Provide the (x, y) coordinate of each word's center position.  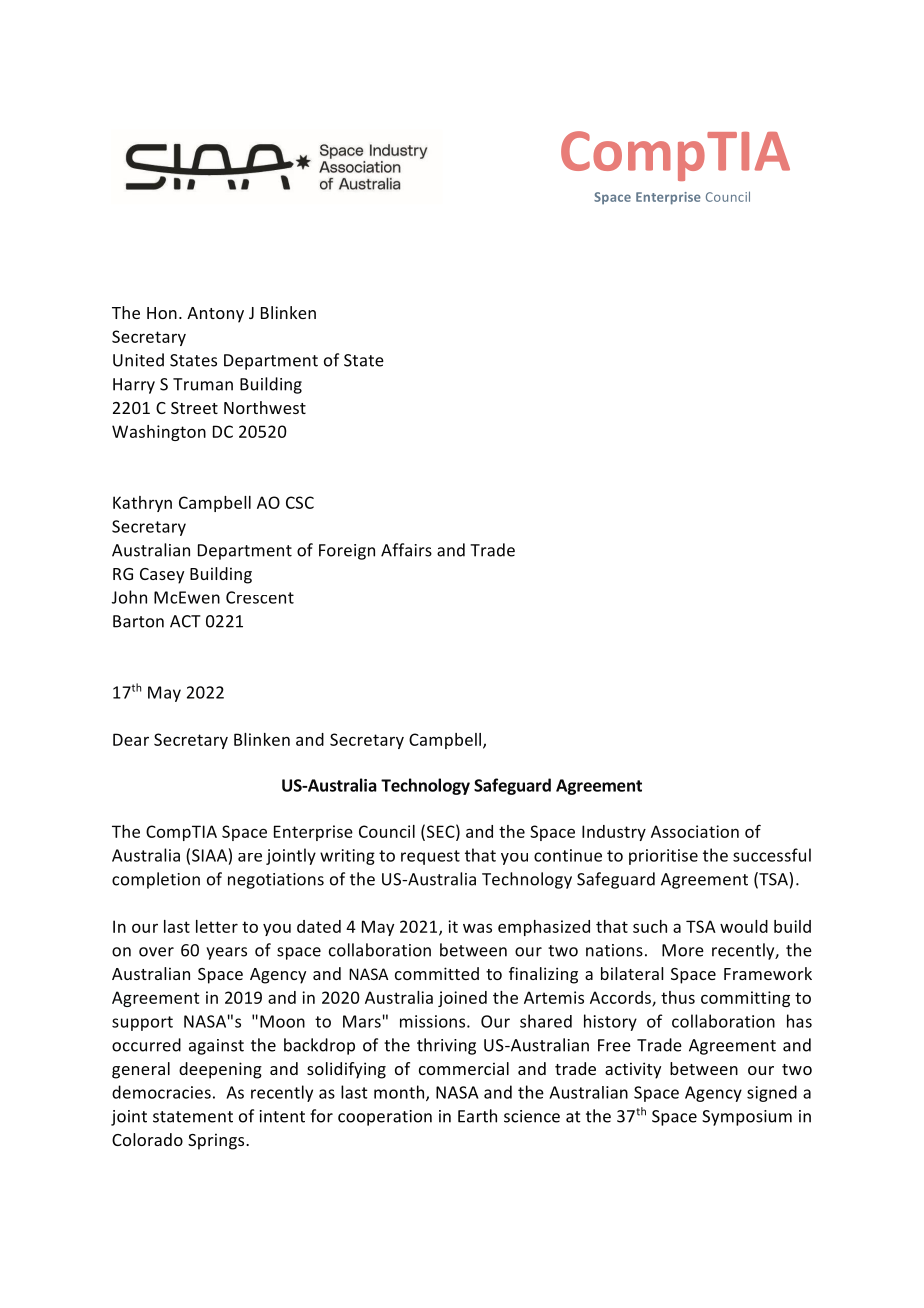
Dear (131, 739)
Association (695, 831)
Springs (217, 1141)
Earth (477, 1116)
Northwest (265, 407)
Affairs (406, 550)
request (430, 857)
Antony (215, 315)
